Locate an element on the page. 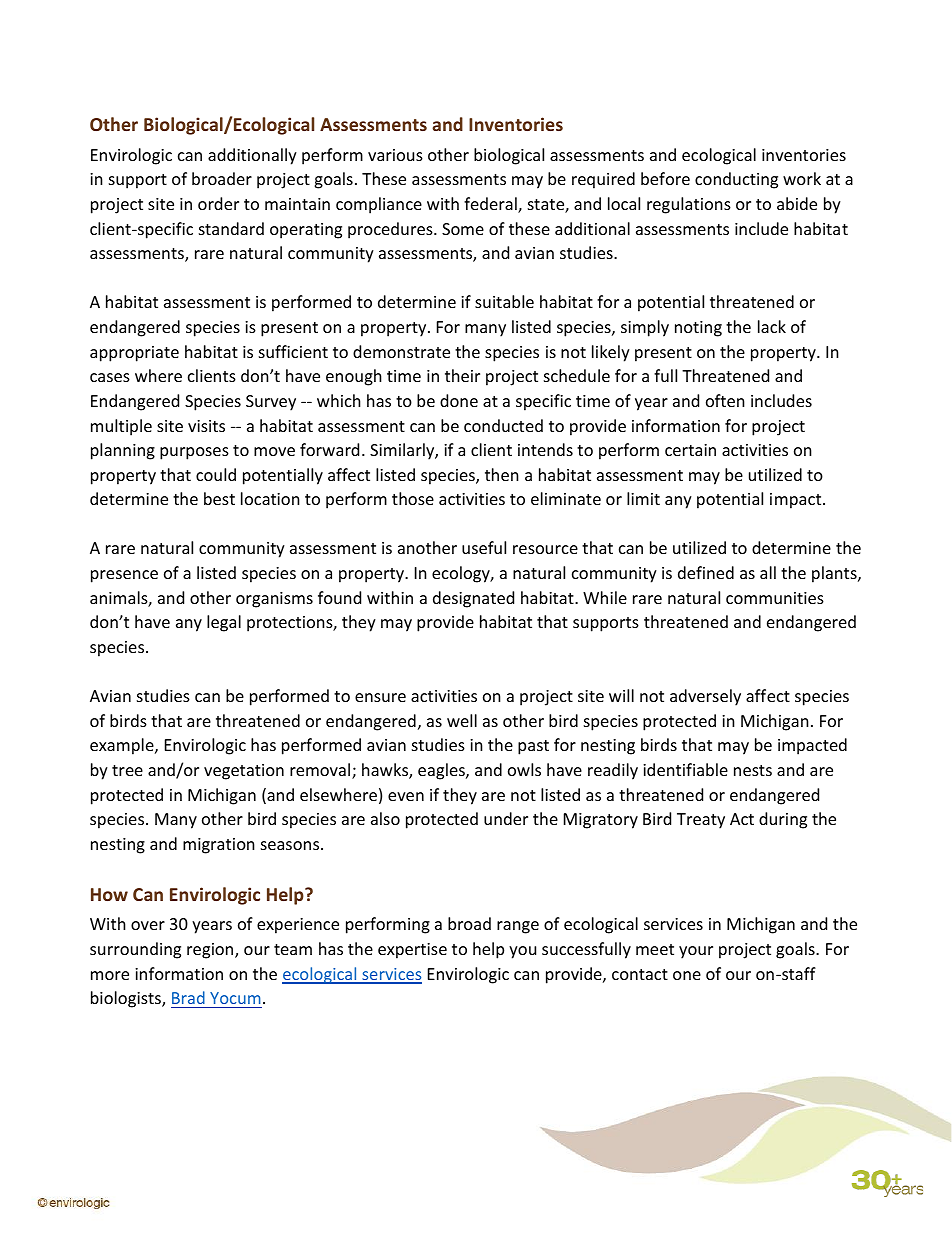  purposes is located at coordinates (194, 453).
